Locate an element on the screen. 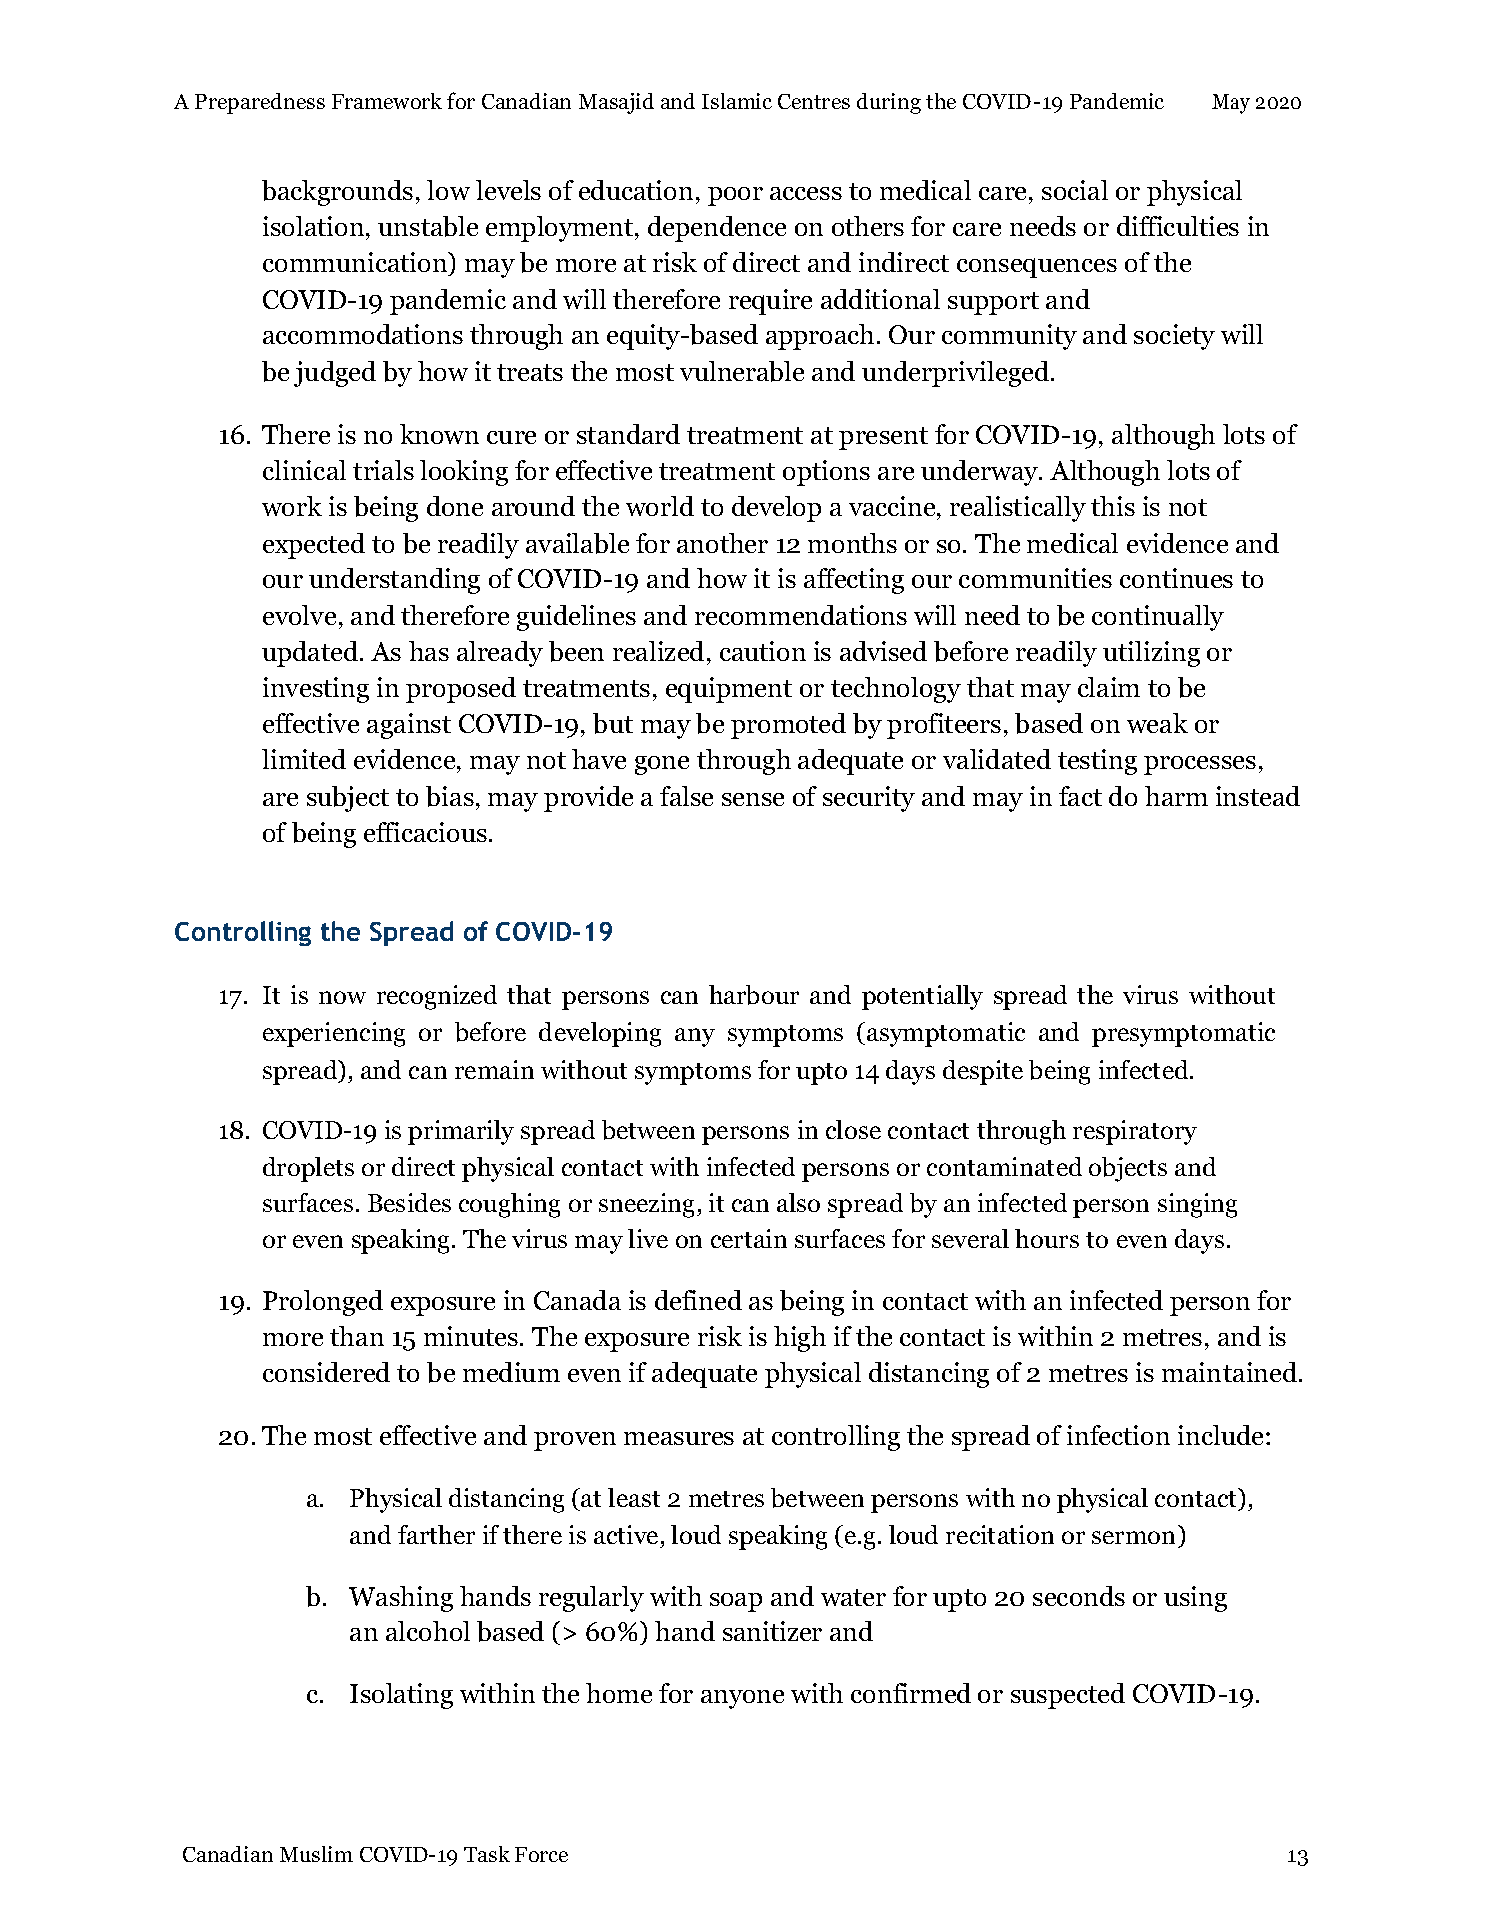  suspected is located at coordinates (1068, 1696).
